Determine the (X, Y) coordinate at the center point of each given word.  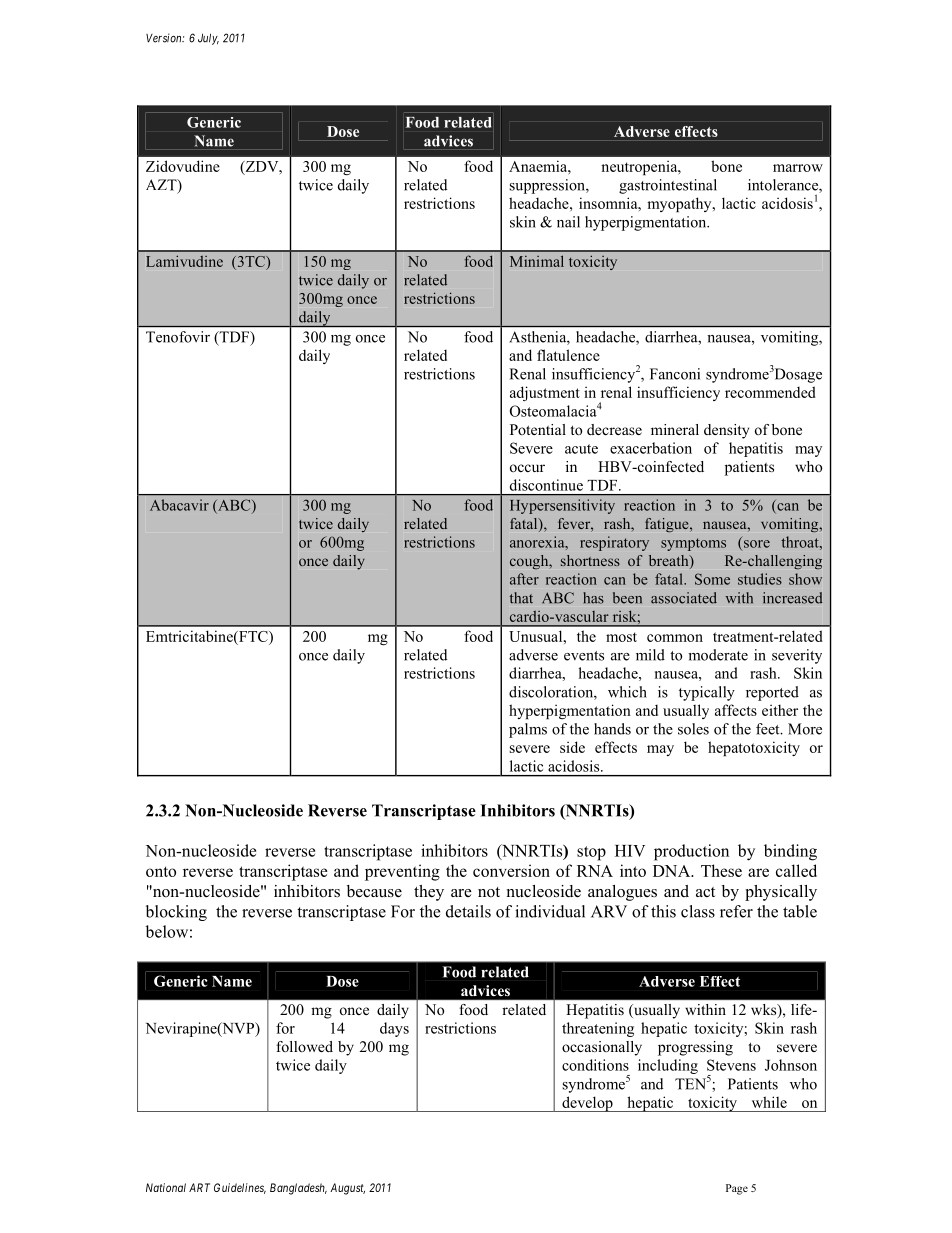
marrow (798, 168)
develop (587, 1104)
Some (712, 579)
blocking (176, 913)
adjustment (545, 393)
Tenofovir (178, 337)
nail (568, 222)
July (208, 39)
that (521, 598)
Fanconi (675, 374)
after (524, 579)
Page (737, 1189)
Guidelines (240, 1188)
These (721, 870)
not (489, 892)
